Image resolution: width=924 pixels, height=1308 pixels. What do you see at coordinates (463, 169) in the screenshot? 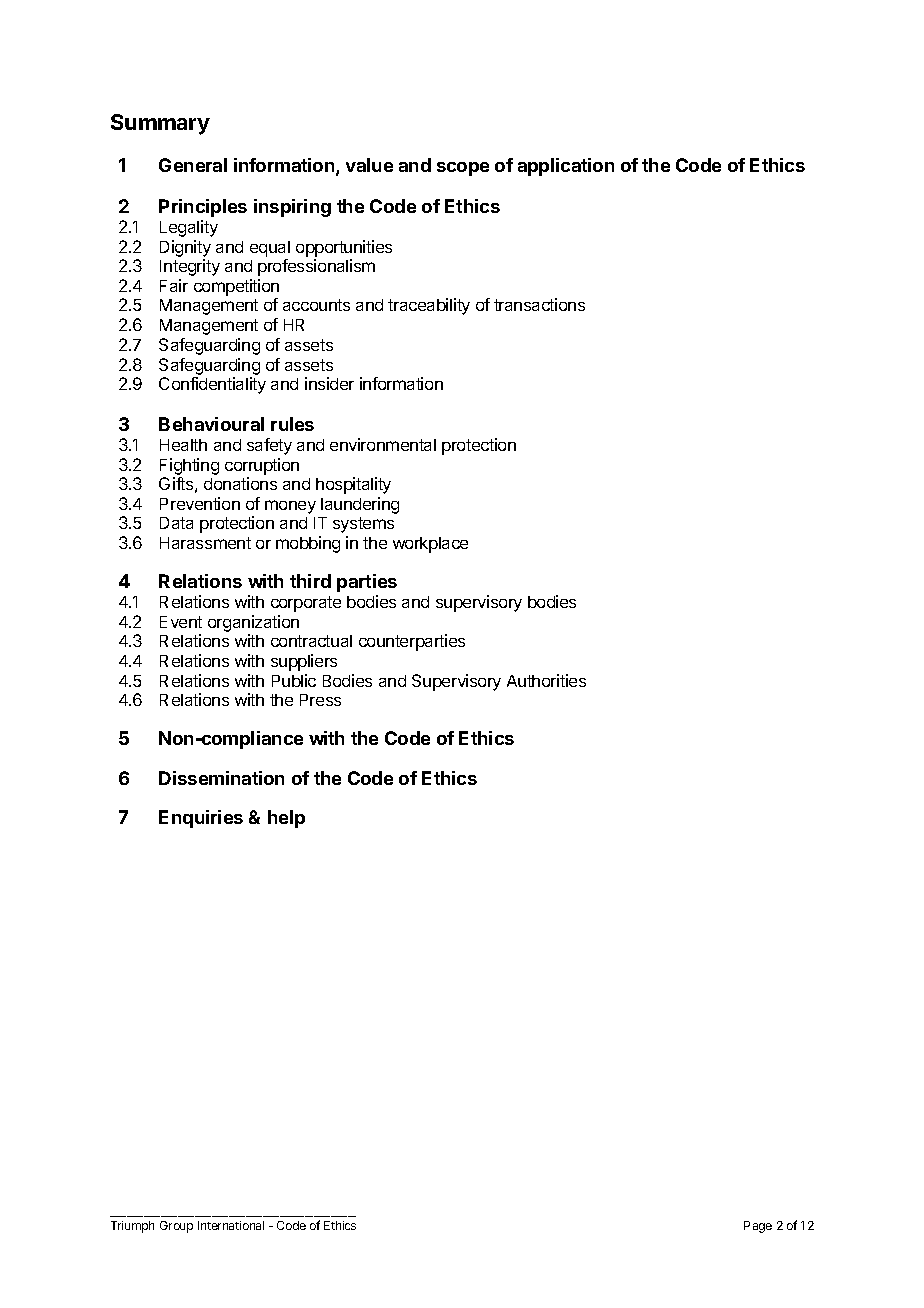
I see `scope` at bounding box center [463, 169].
